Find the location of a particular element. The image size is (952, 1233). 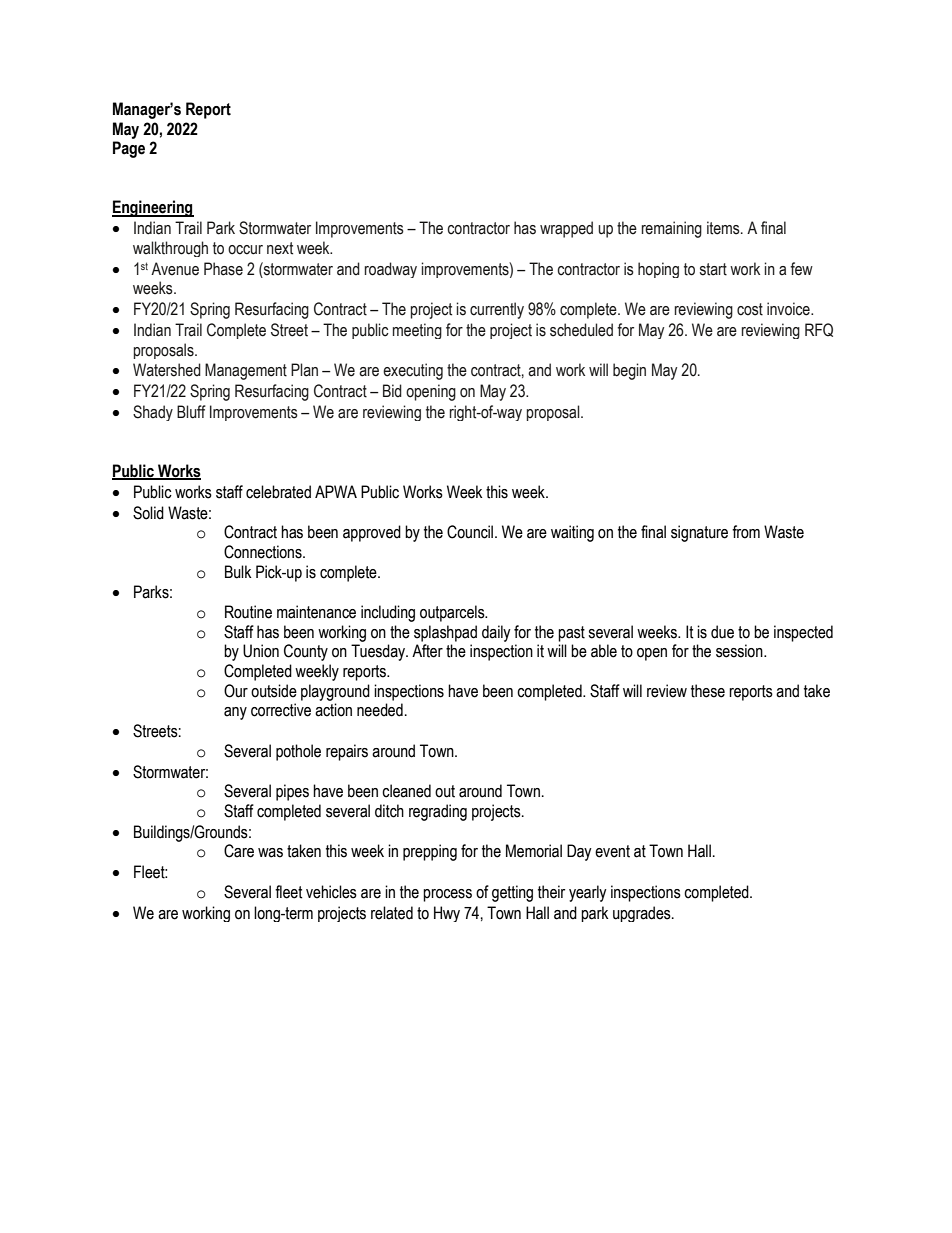

needed is located at coordinates (380, 710).
